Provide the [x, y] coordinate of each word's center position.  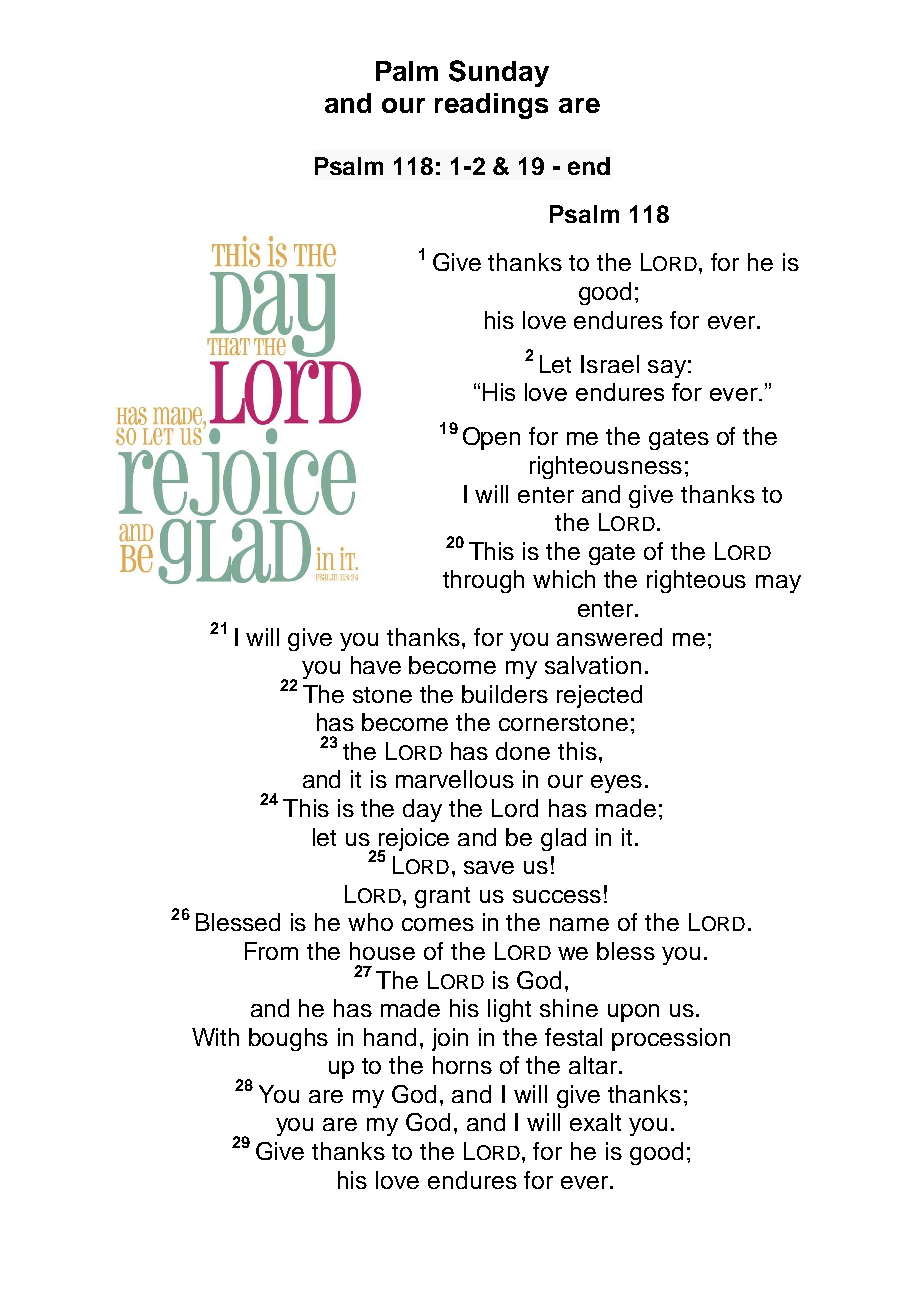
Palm [407, 71]
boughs [288, 1039]
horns [462, 1065]
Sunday [499, 73]
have [376, 665]
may [778, 584]
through [483, 581]
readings [491, 106]
